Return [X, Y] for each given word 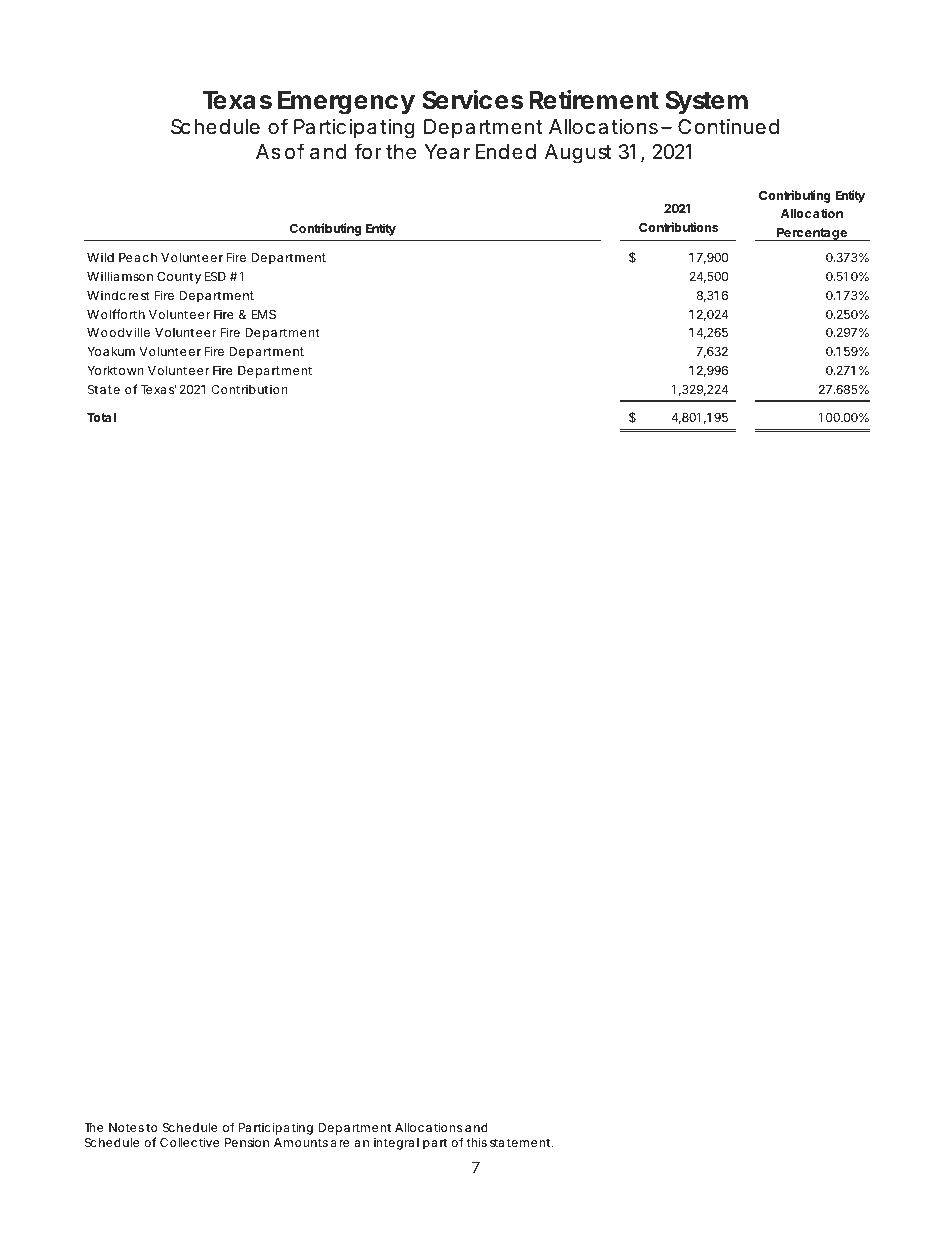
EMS [264, 314]
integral [396, 1144]
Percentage [812, 234]
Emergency [346, 103]
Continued [728, 126]
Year [447, 152]
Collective [189, 1142]
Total [101, 417]
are [340, 1143]
